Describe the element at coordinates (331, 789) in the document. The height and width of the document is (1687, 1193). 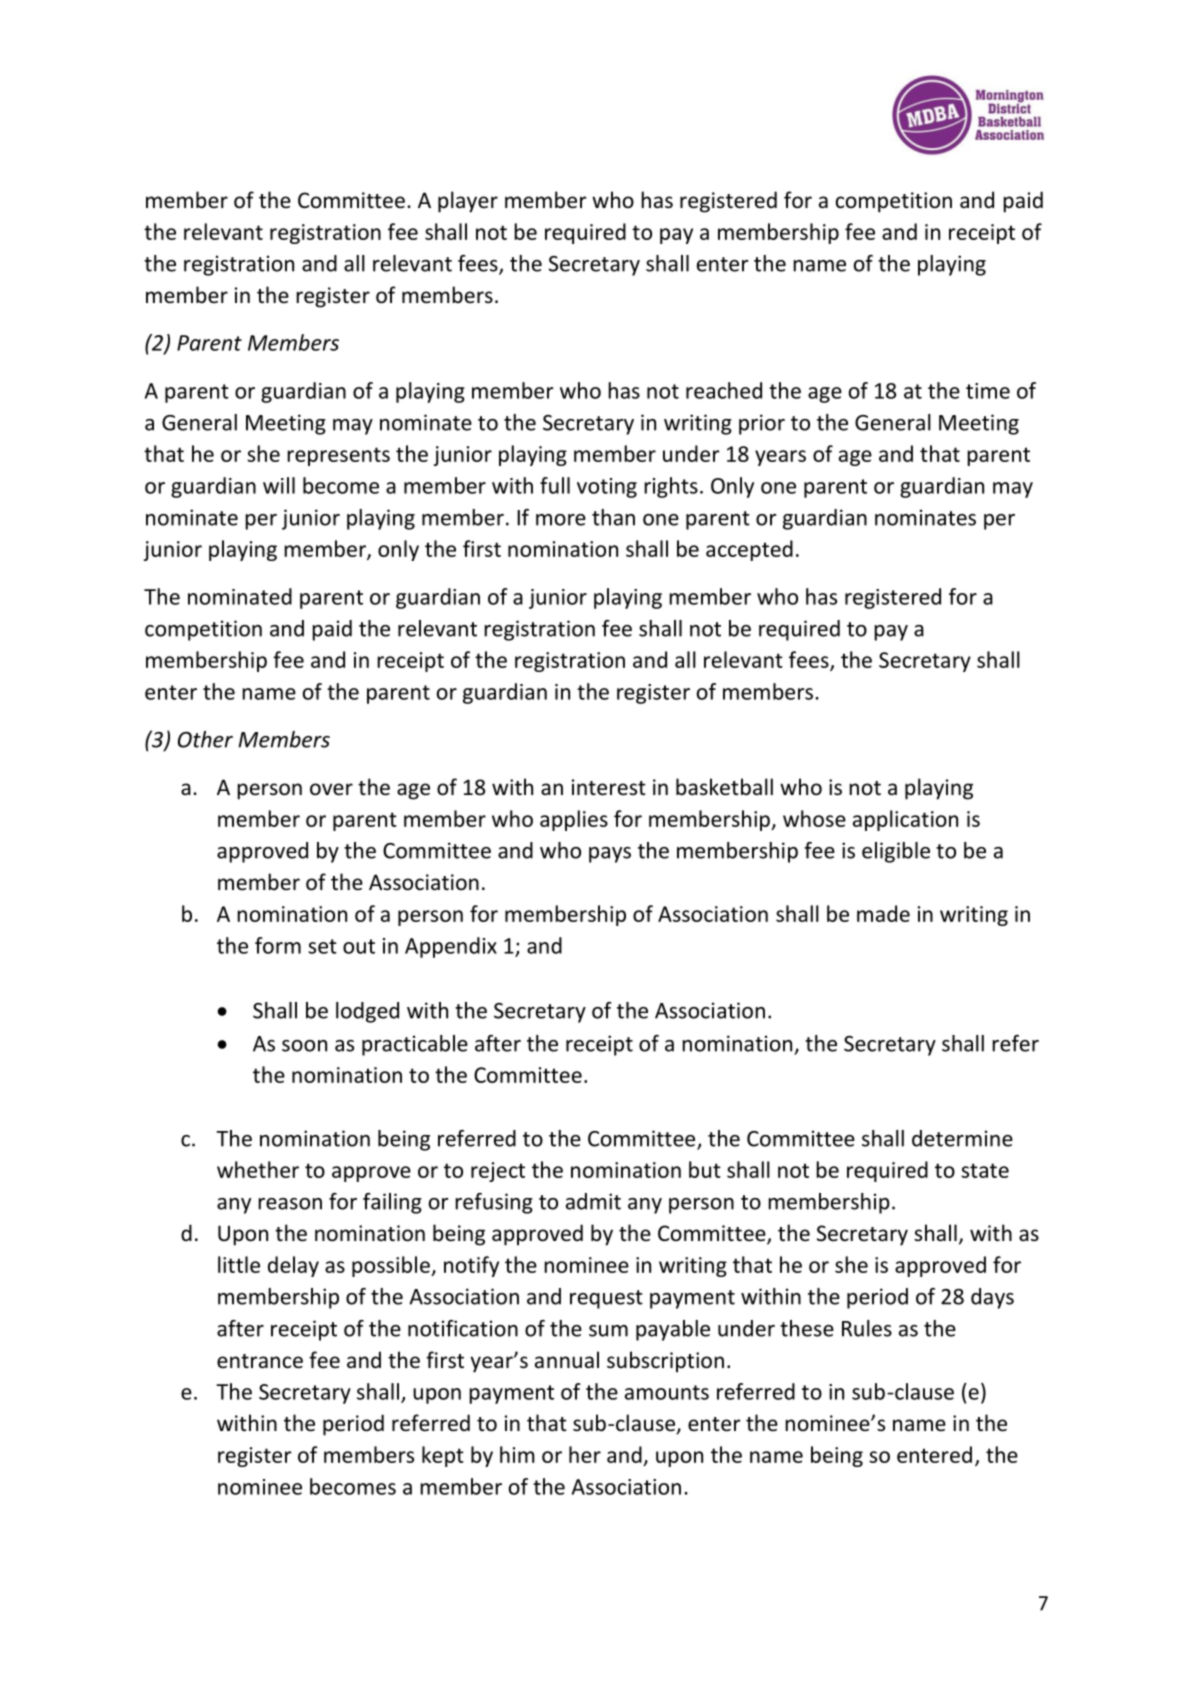
I see `over` at that location.
